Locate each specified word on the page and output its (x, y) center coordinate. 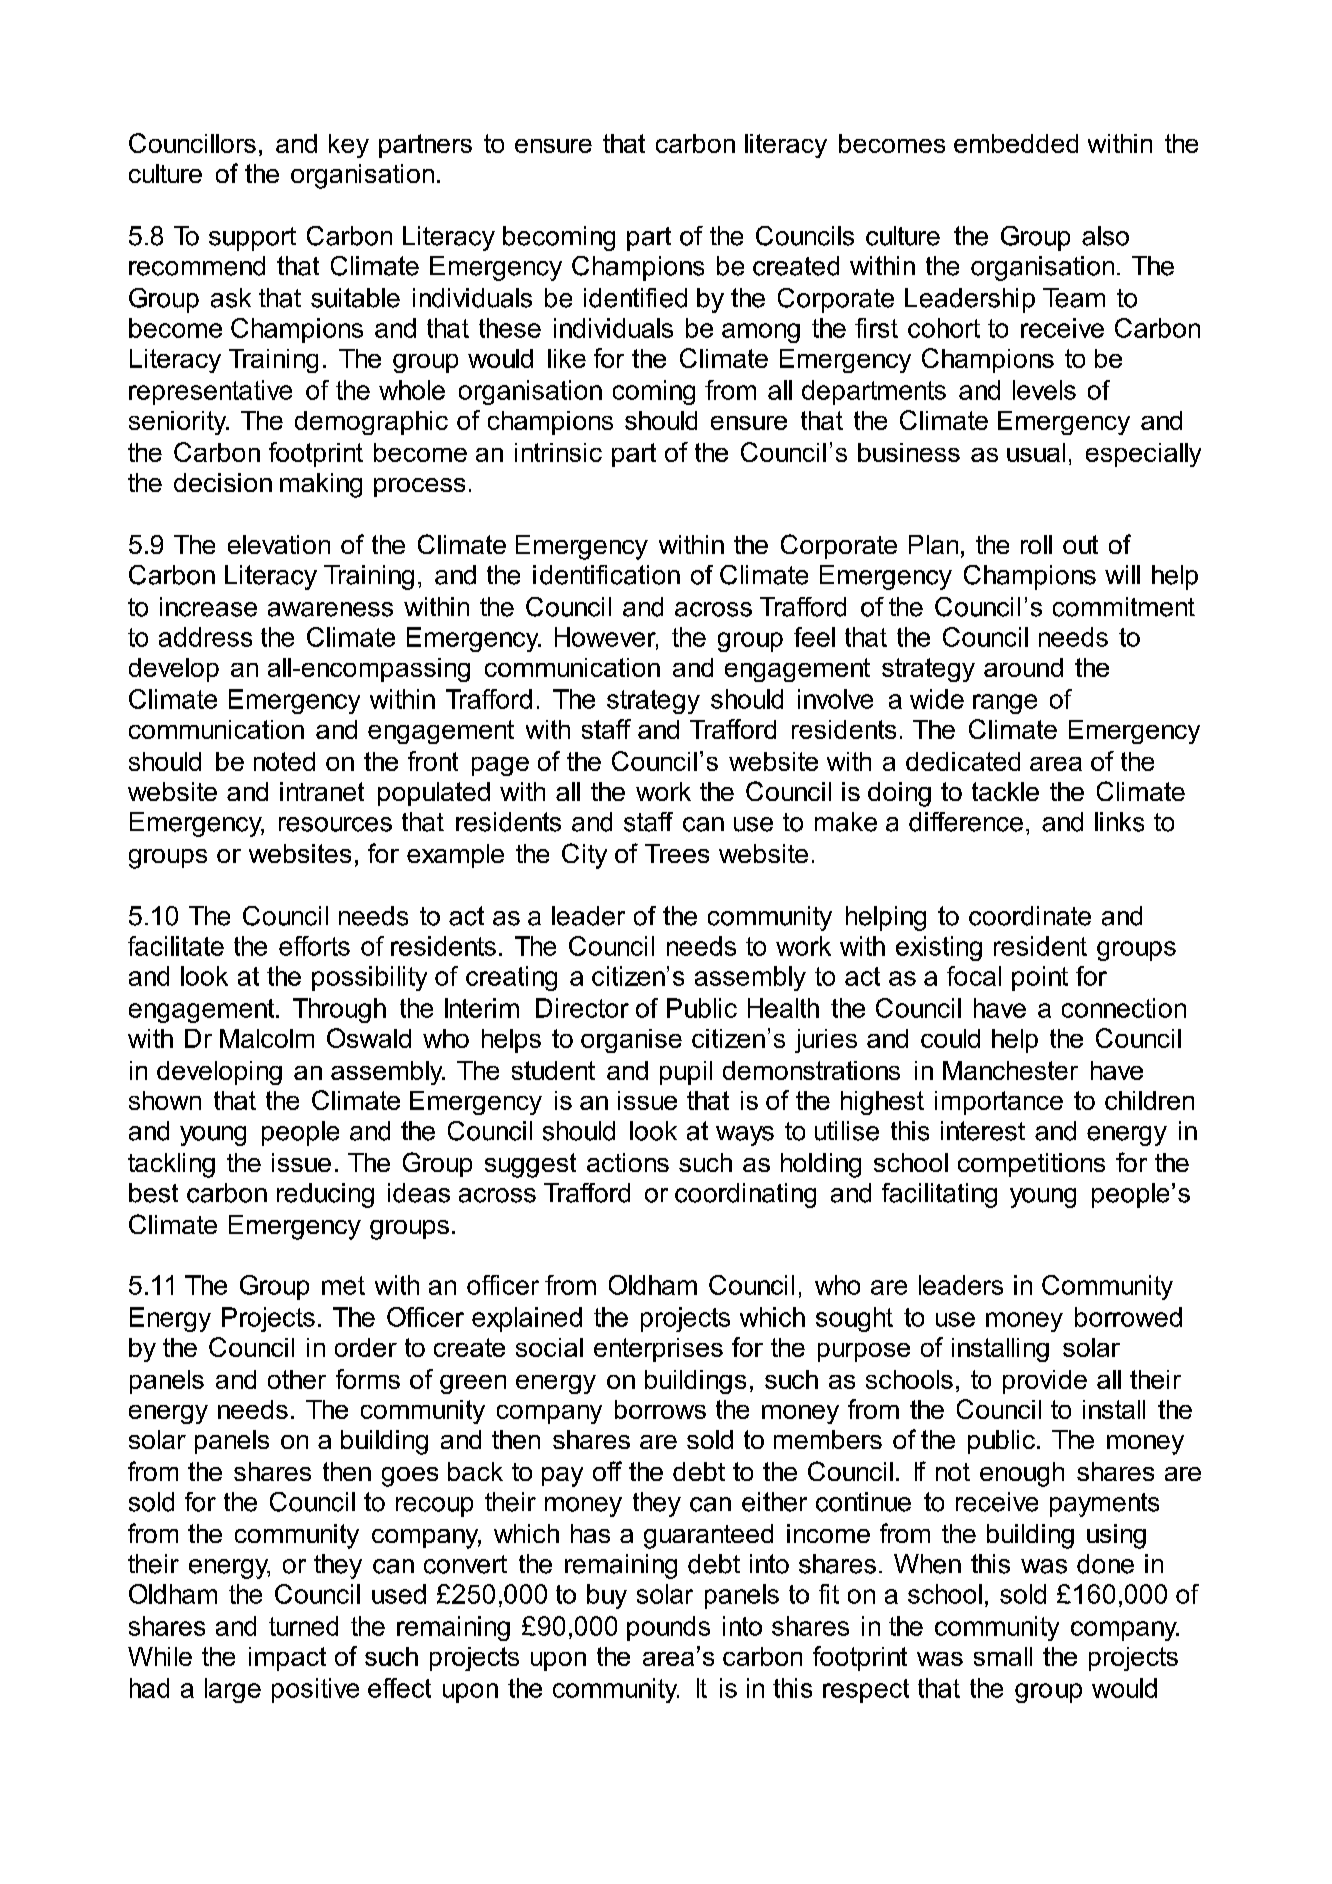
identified (635, 298)
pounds (668, 1628)
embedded (1016, 143)
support (252, 239)
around (1023, 667)
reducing (325, 1195)
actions (628, 1162)
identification (606, 575)
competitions (1031, 1165)
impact (287, 1659)
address (205, 637)
